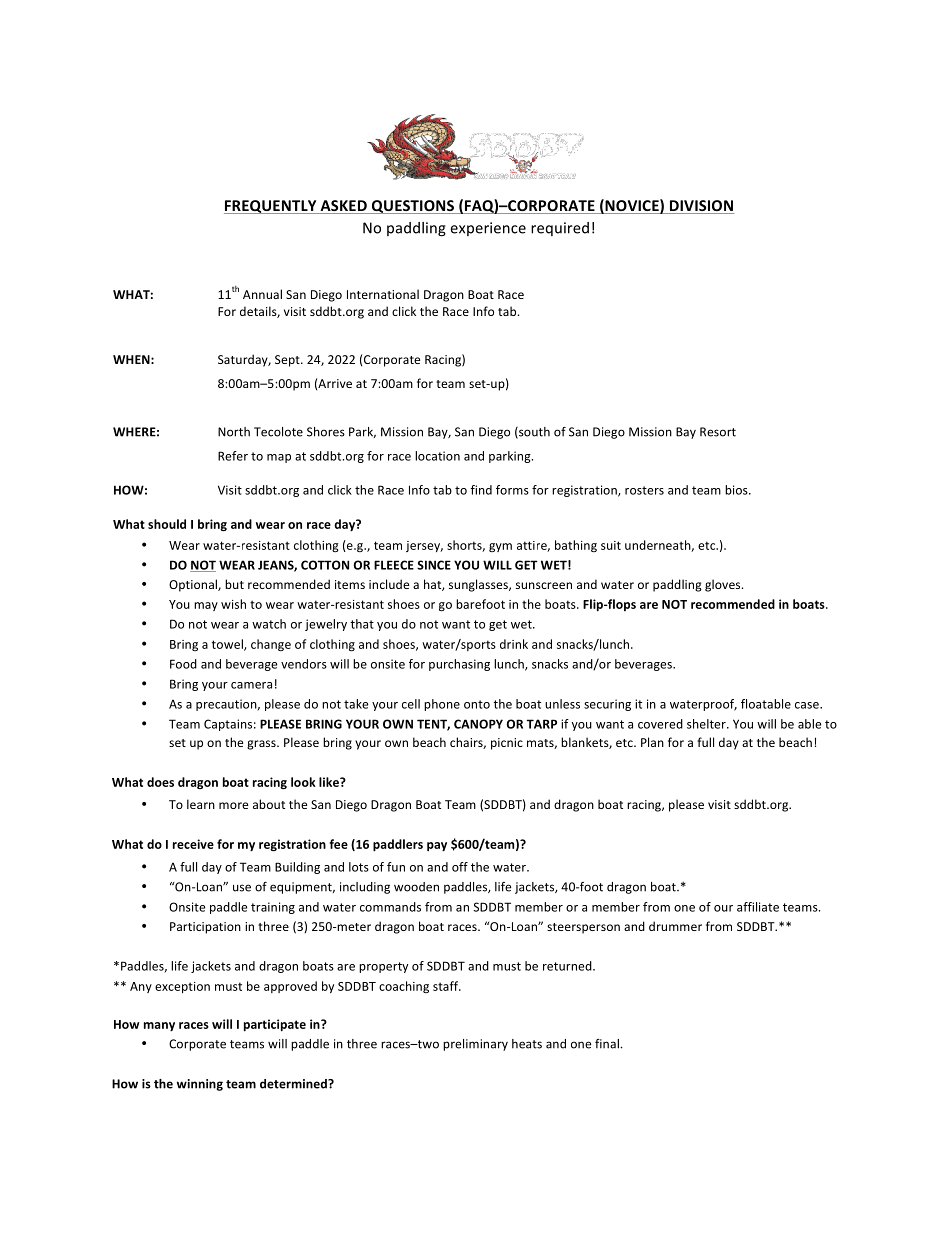 The height and width of the page is (1233, 952). I want to click on winning, so click(200, 1085).
